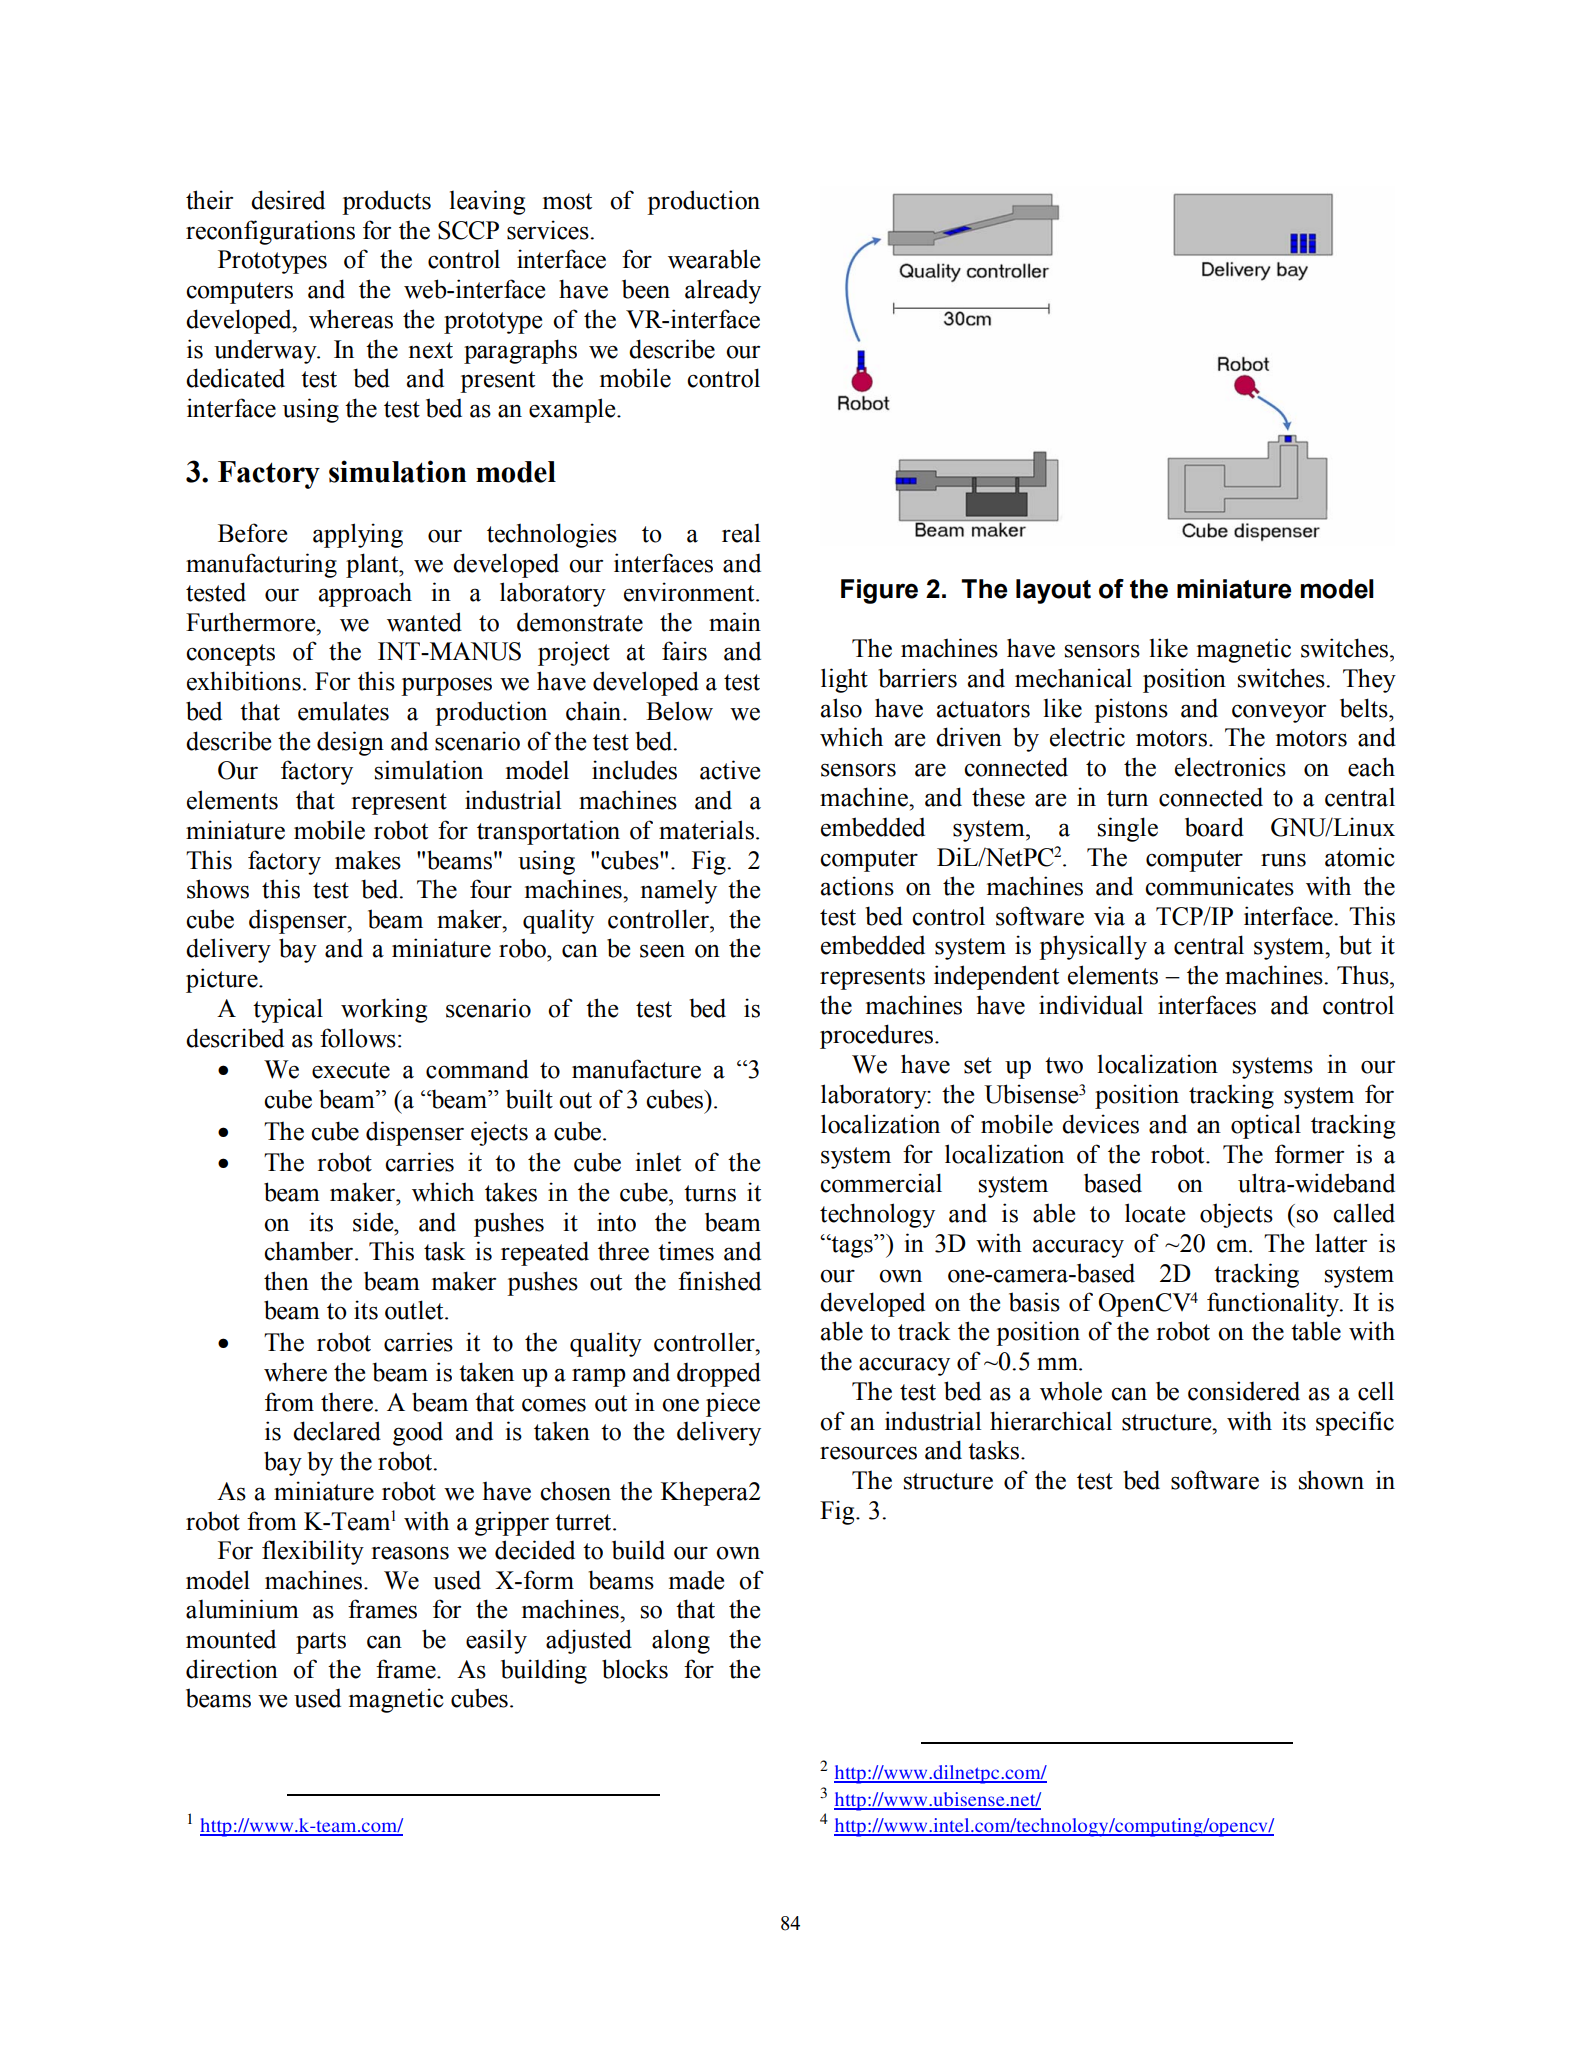  I want to click on already, so click(723, 291).
